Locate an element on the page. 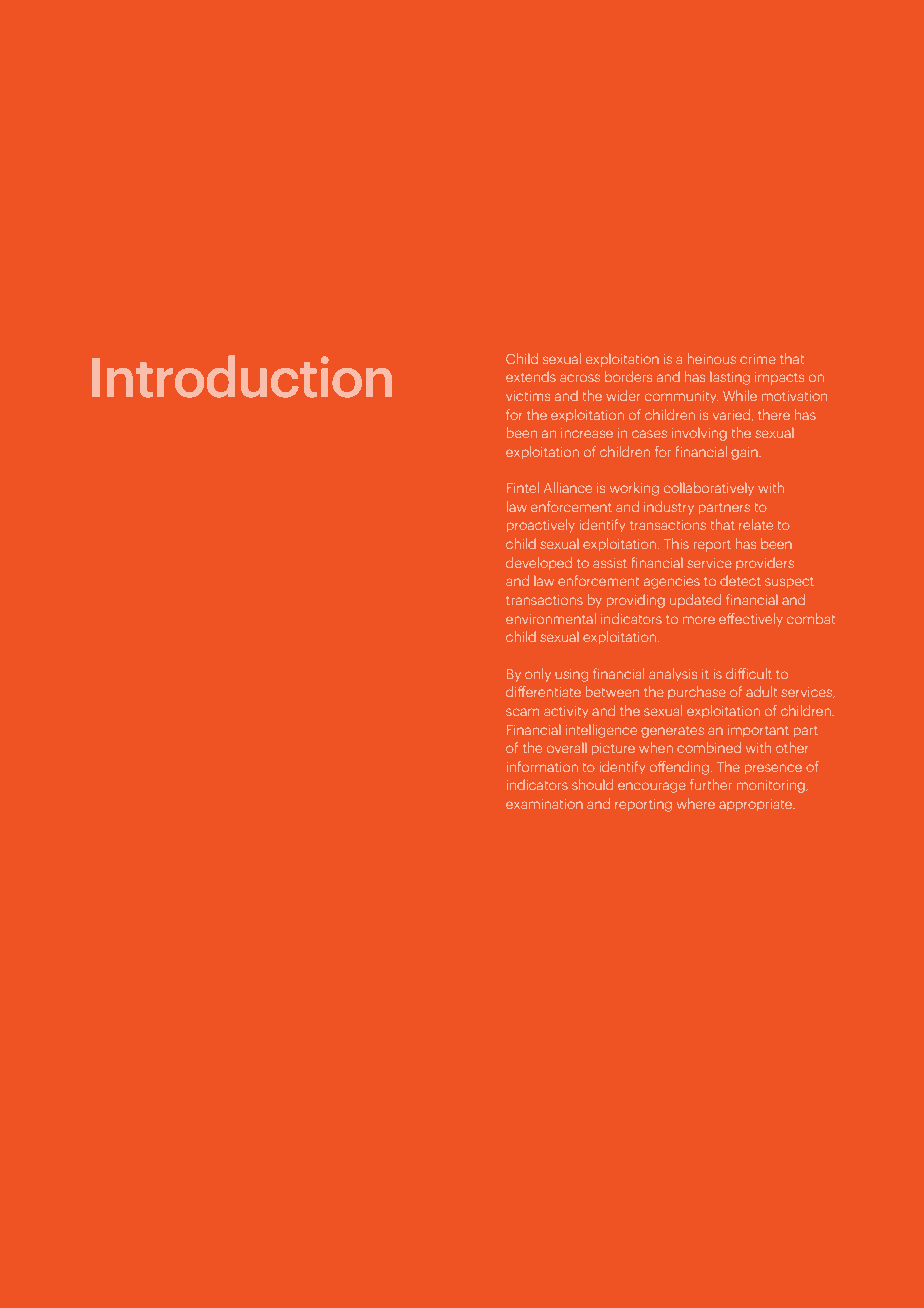  Introduction is located at coordinates (242, 376).
